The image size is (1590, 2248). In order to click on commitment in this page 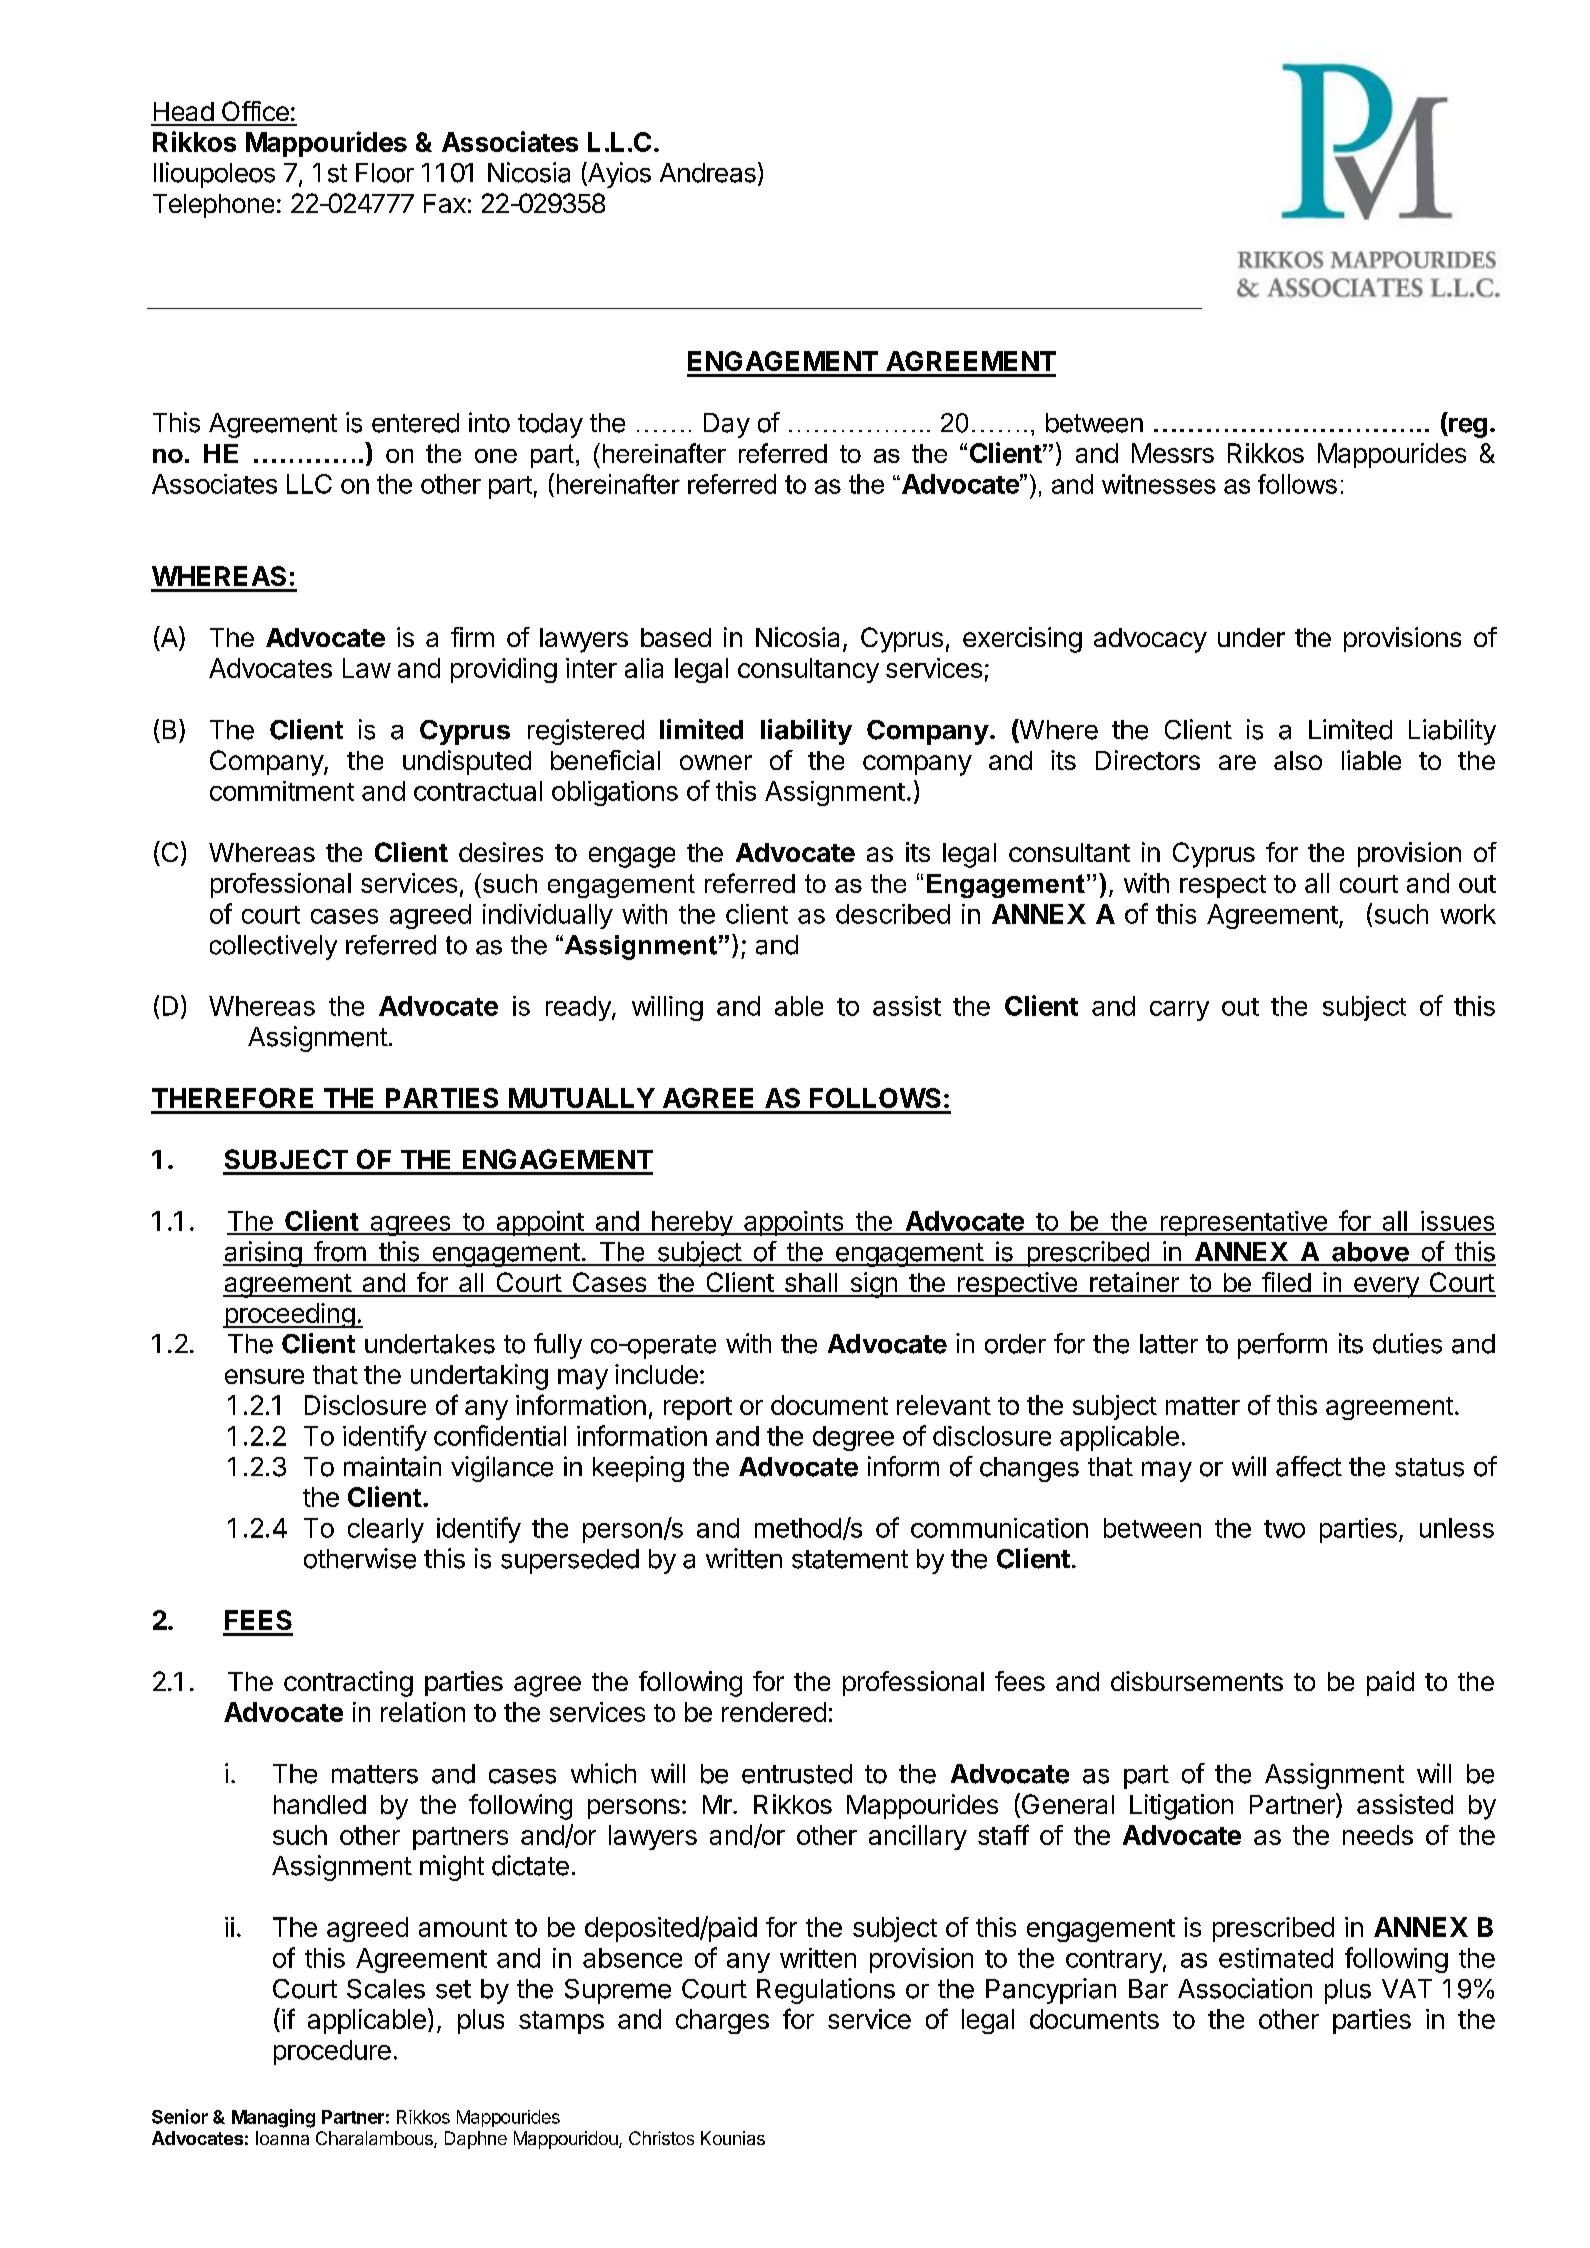, I will do `click(282, 791)`.
